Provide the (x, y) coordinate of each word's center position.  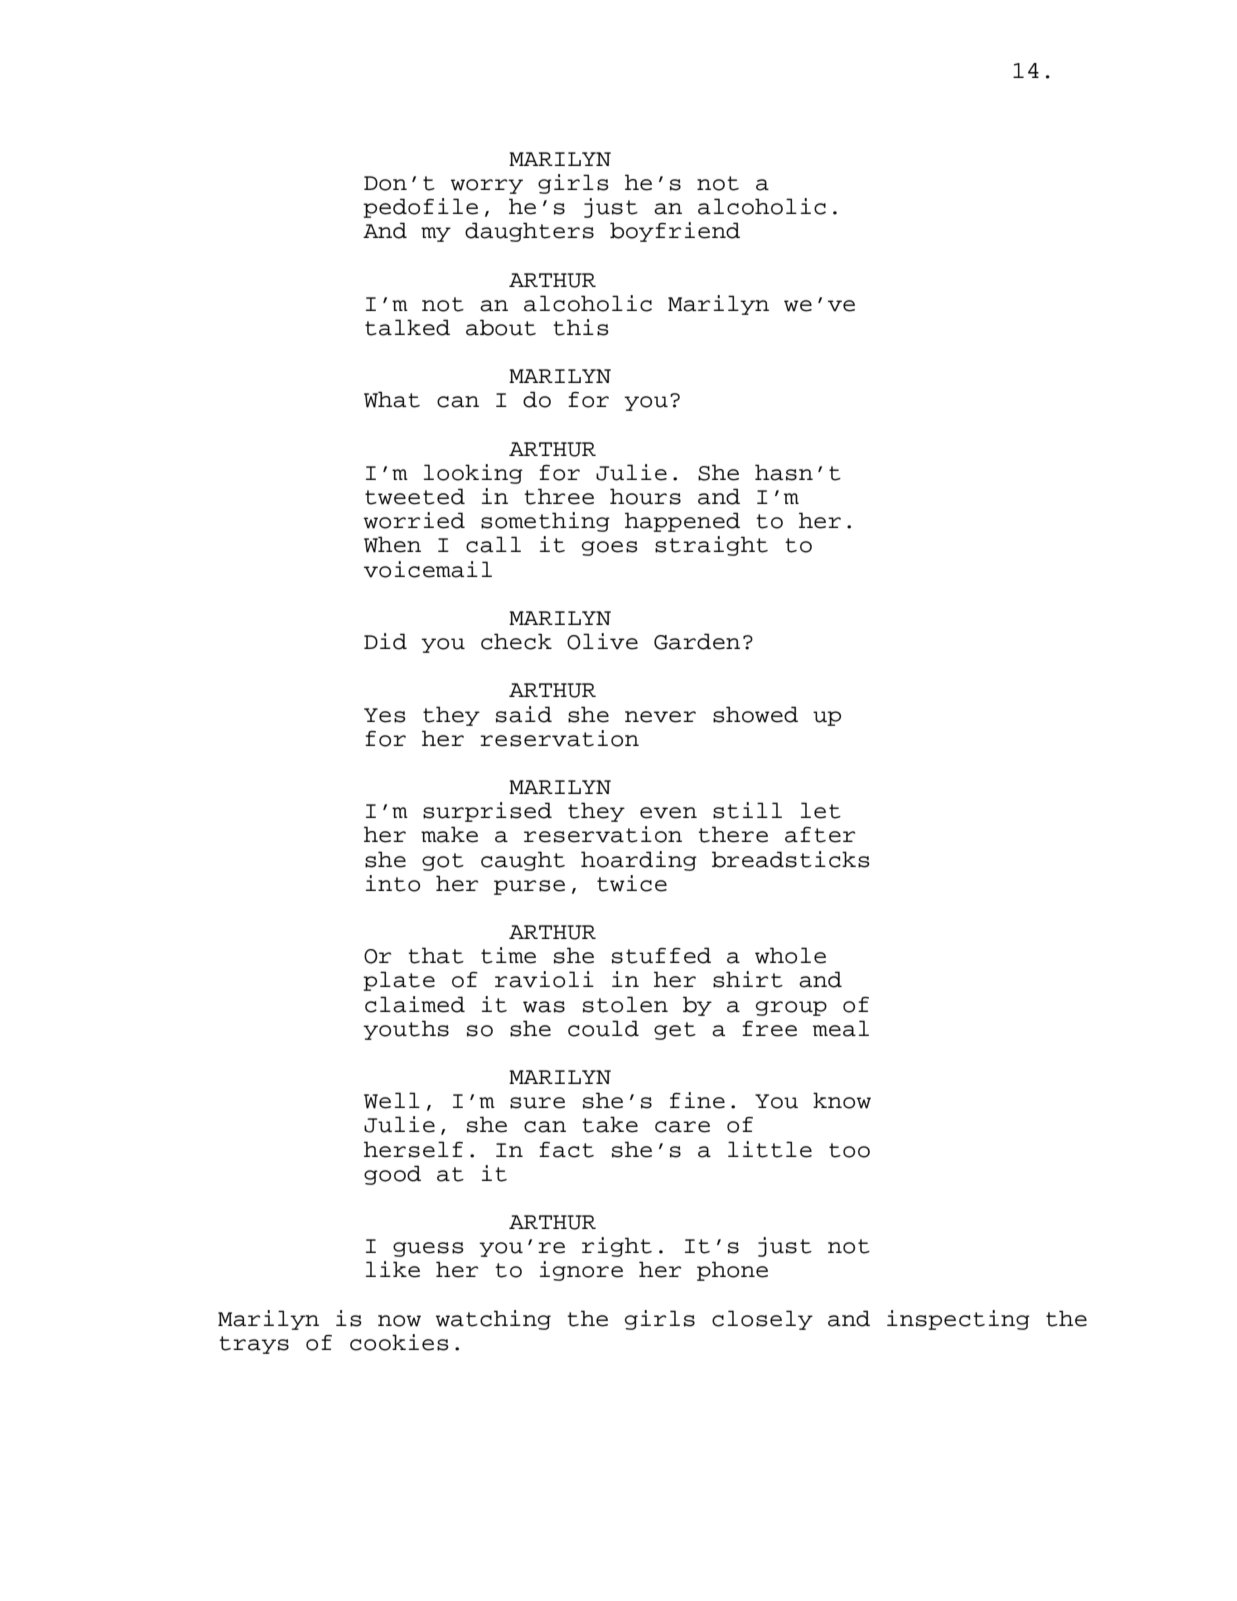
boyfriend (675, 232)
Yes (385, 715)
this (581, 327)
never (660, 717)
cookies (399, 1342)
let (821, 810)
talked (407, 327)
